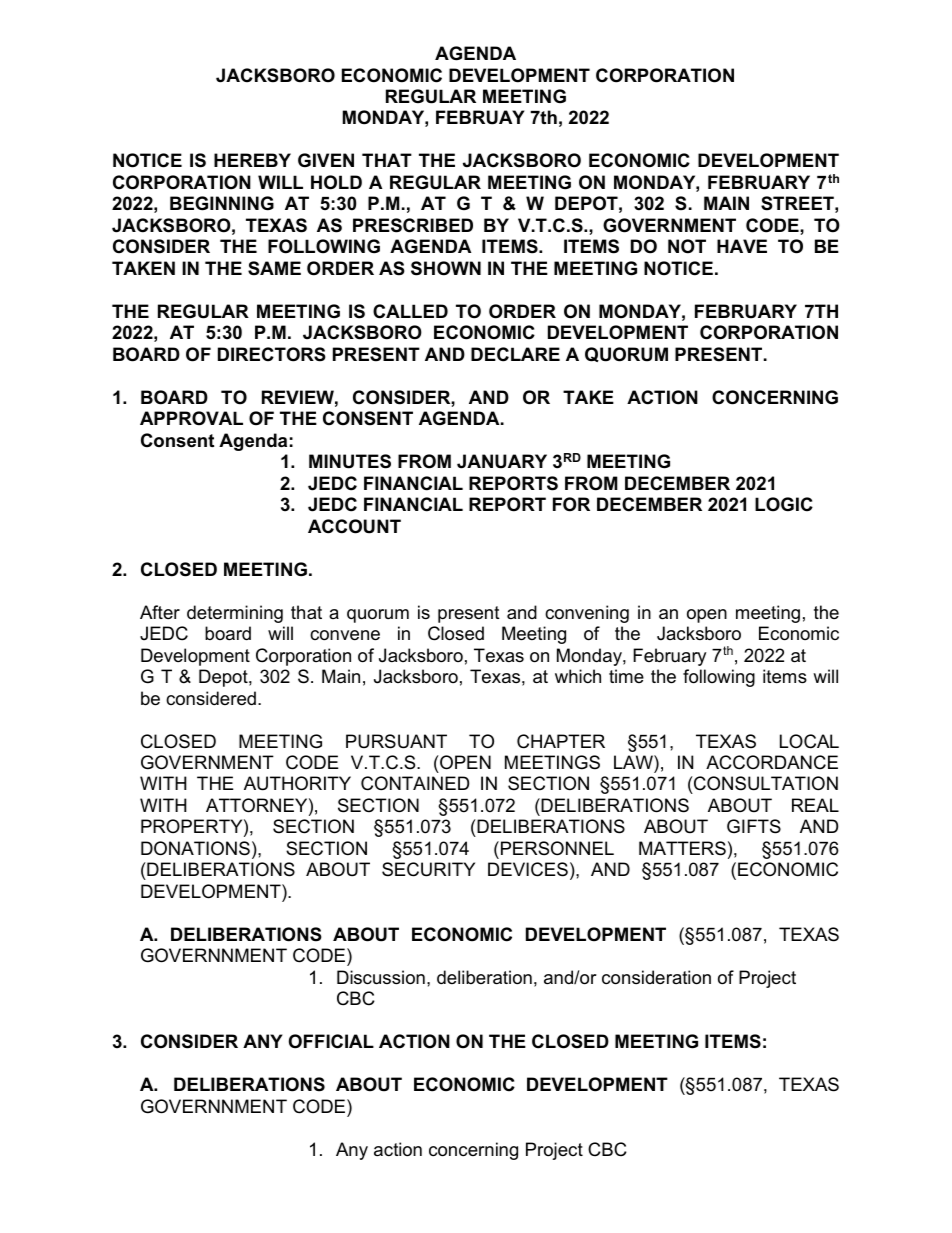 Image resolution: width=952 pixels, height=1233 pixels. Describe the element at coordinates (381, 977) in the screenshot. I see `Discussion` at that location.
